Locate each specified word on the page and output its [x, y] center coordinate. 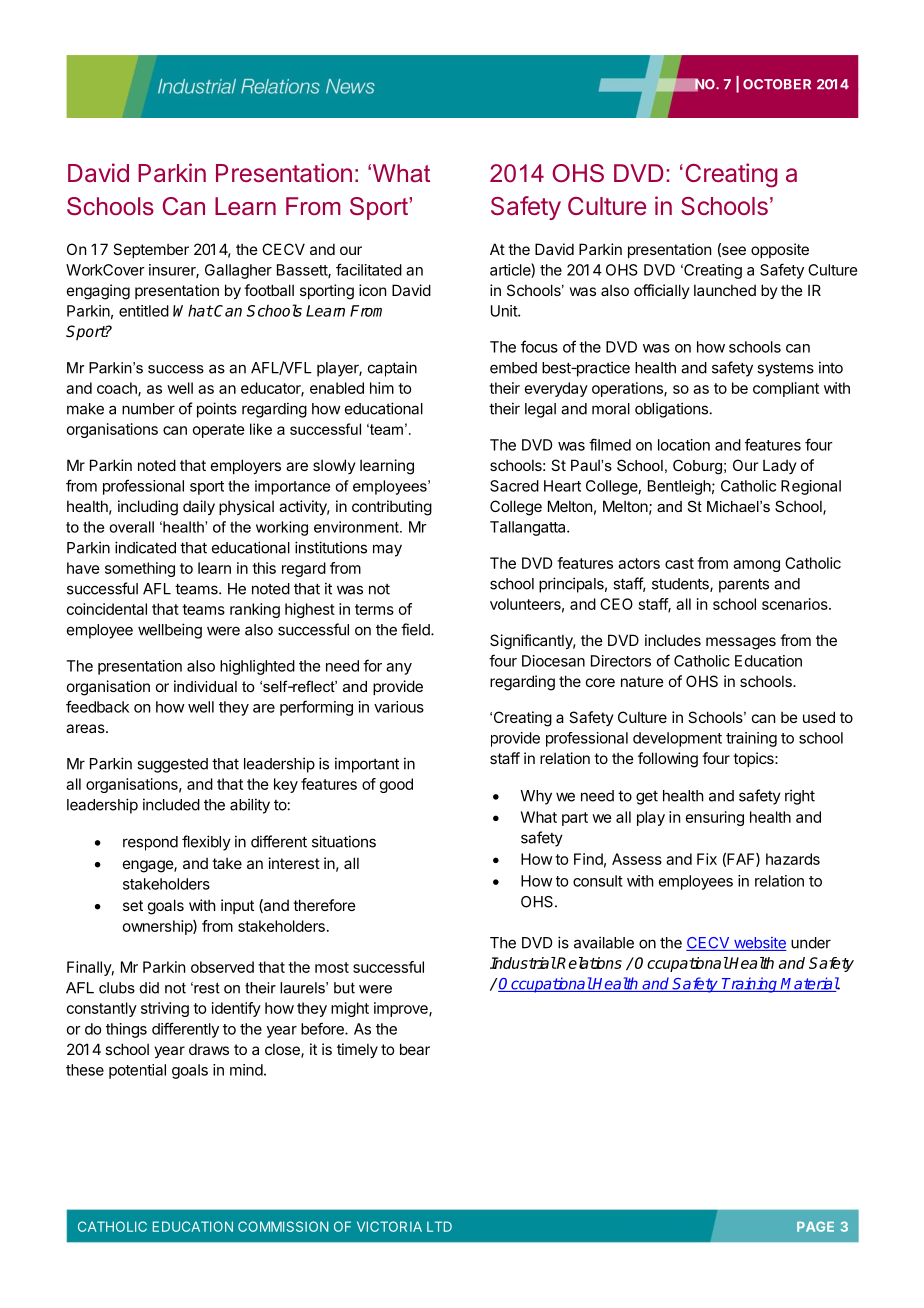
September [151, 250]
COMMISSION [283, 1226]
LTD [439, 1226]
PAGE [815, 1226]
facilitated [369, 269]
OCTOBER [777, 84]
